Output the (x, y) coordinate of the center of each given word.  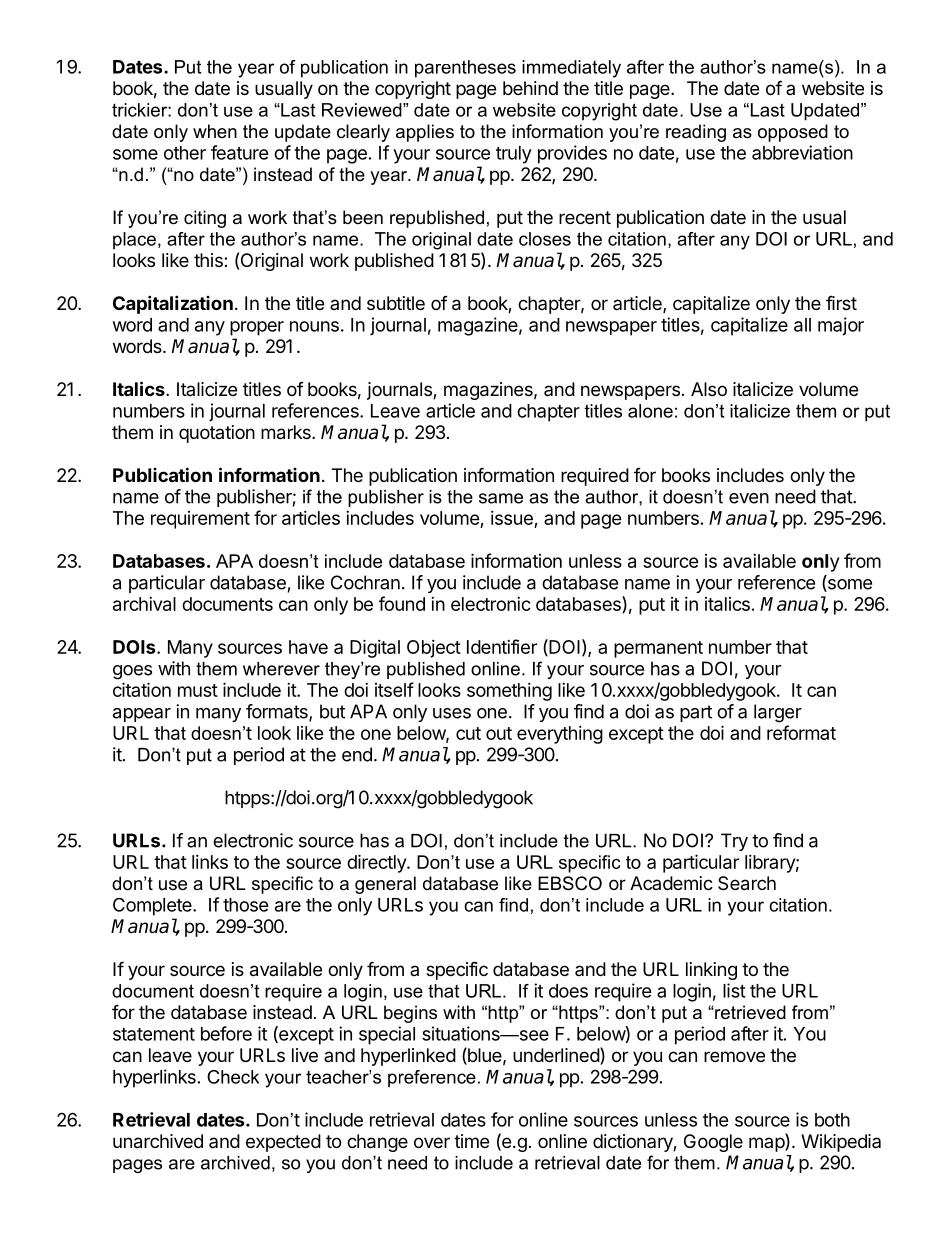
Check (233, 1077)
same (501, 498)
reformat (801, 732)
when (215, 131)
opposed (793, 133)
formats (278, 712)
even (749, 498)
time (471, 1141)
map (767, 1144)
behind (530, 88)
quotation (217, 434)
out (499, 733)
